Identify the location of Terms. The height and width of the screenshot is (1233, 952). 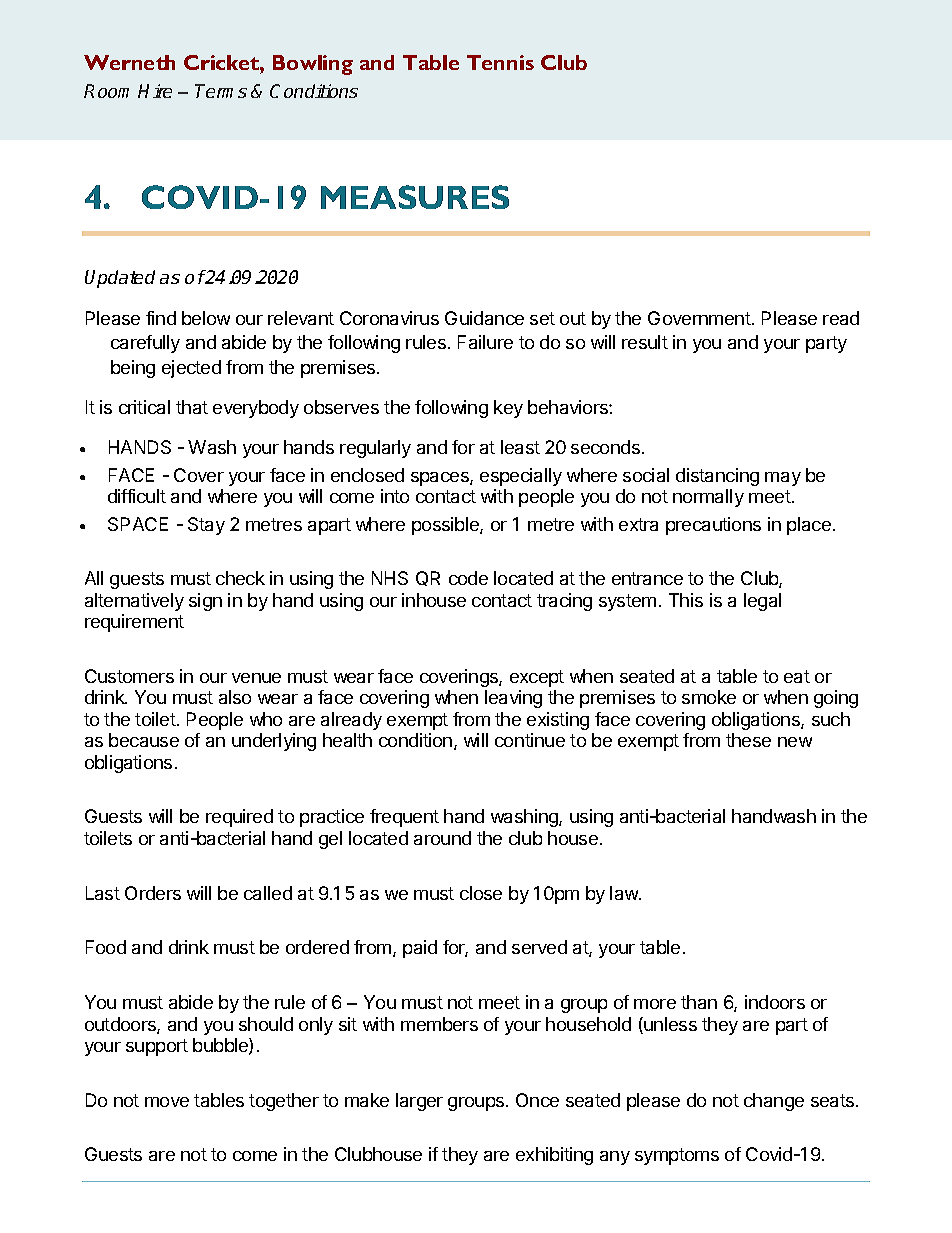
(221, 91).
